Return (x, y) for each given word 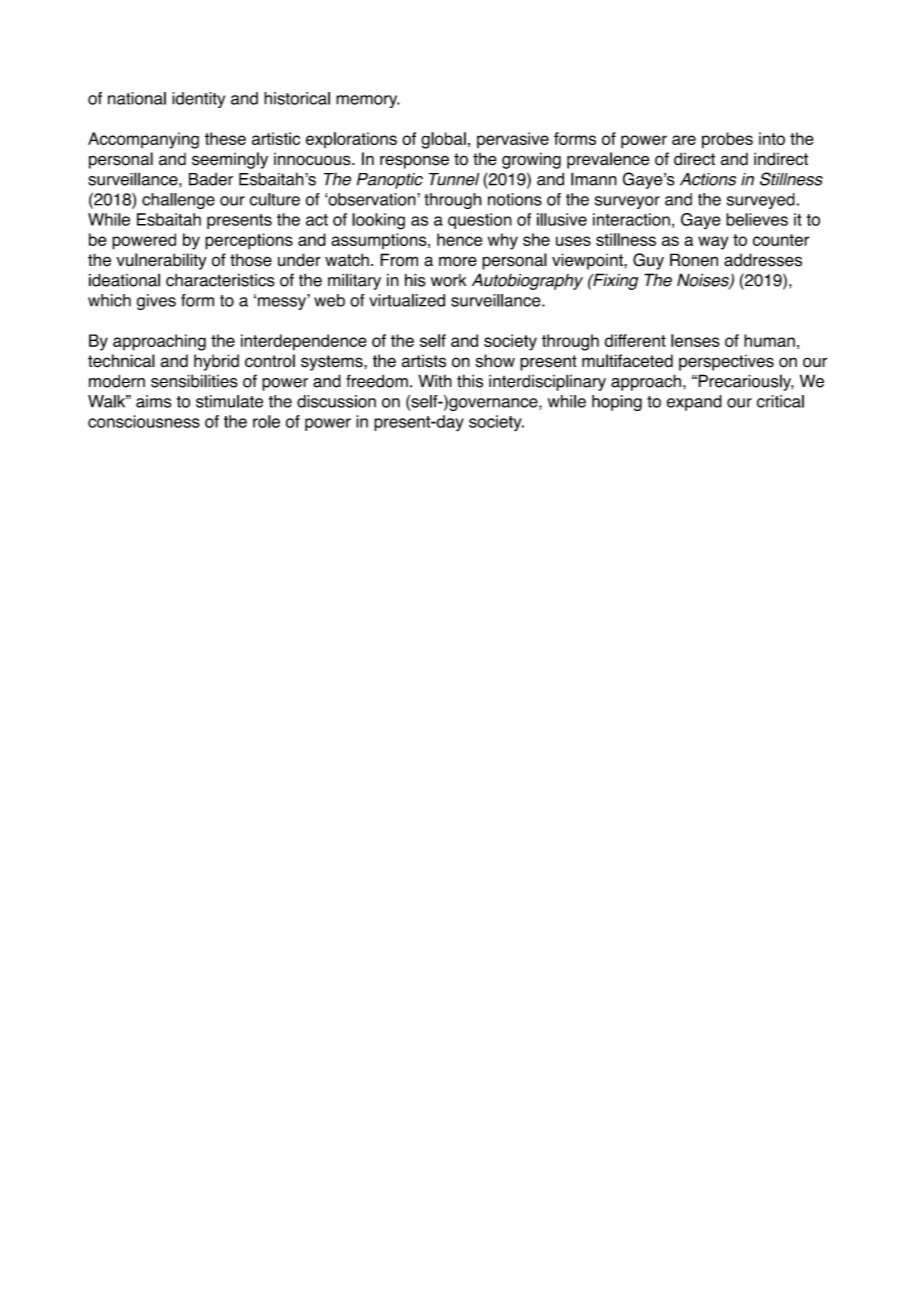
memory (368, 101)
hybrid (216, 362)
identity (198, 100)
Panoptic (390, 181)
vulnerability (161, 261)
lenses (695, 340)
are (684, 140)
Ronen (694, 260)
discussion (336, 401)
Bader (211, 179)
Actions (708, 179)
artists (424, 361)
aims (153, 401)
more (458, 261)
